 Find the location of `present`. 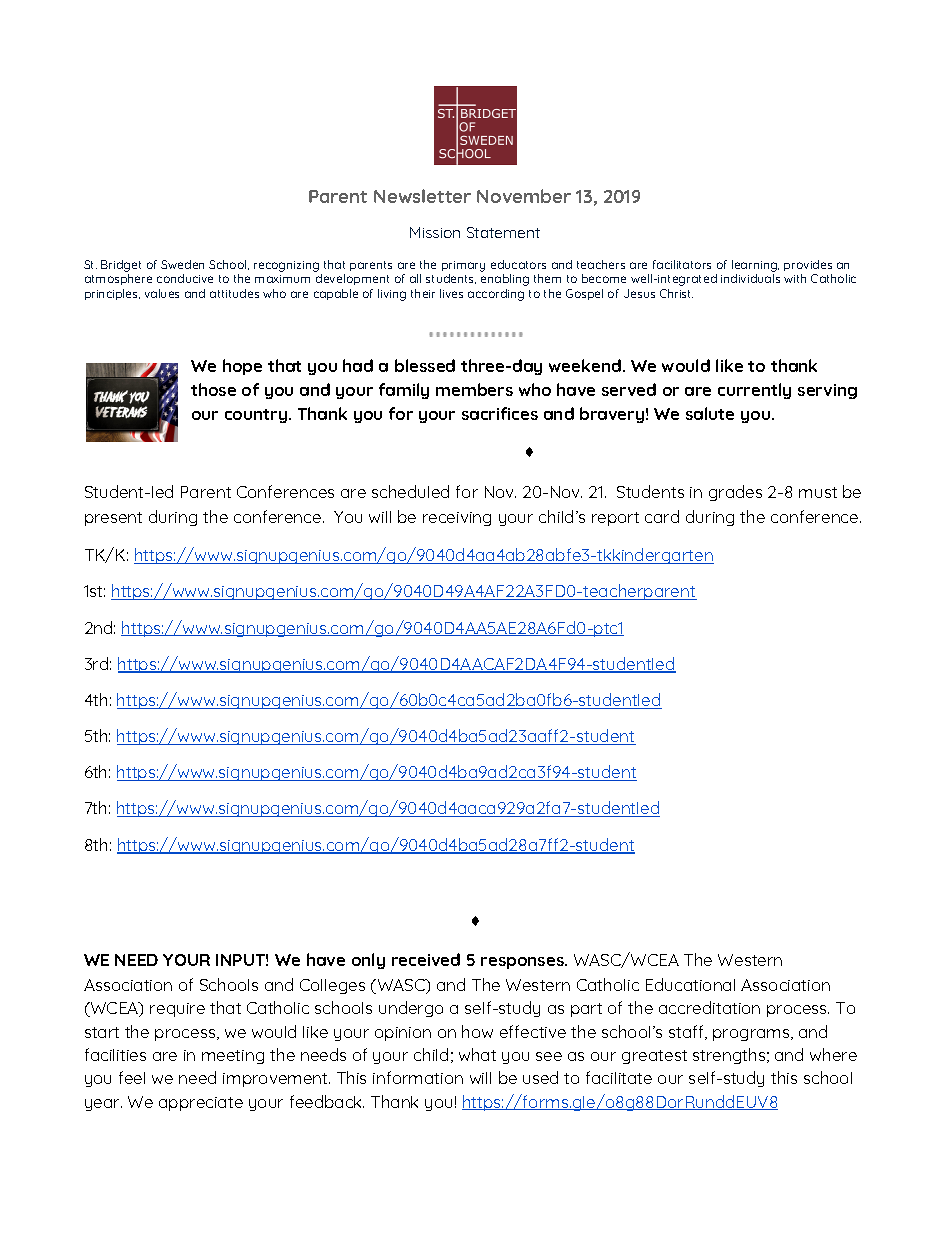

present is located at coordinates (113, 519).
